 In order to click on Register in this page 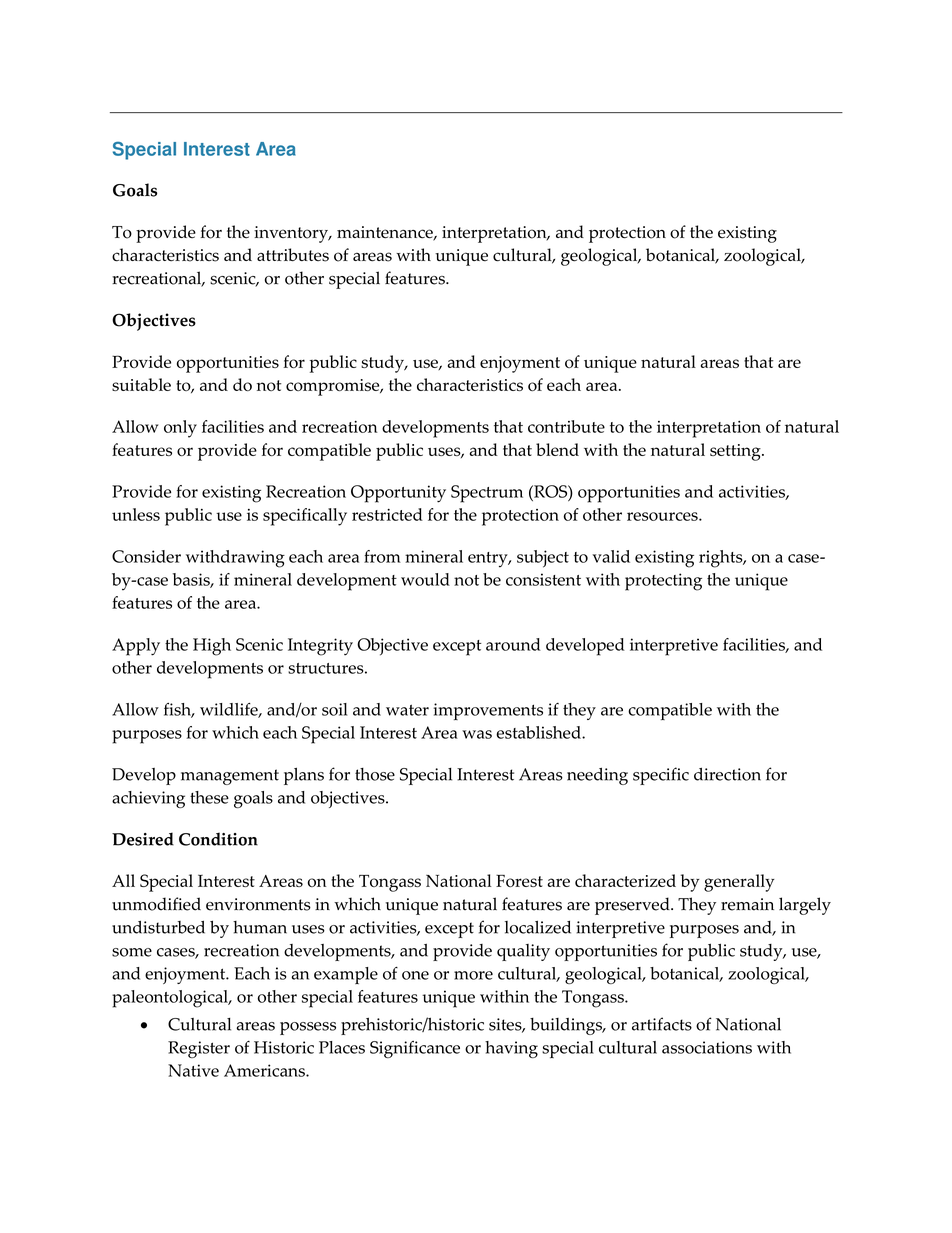, I will do `click(199, 1049)`.
